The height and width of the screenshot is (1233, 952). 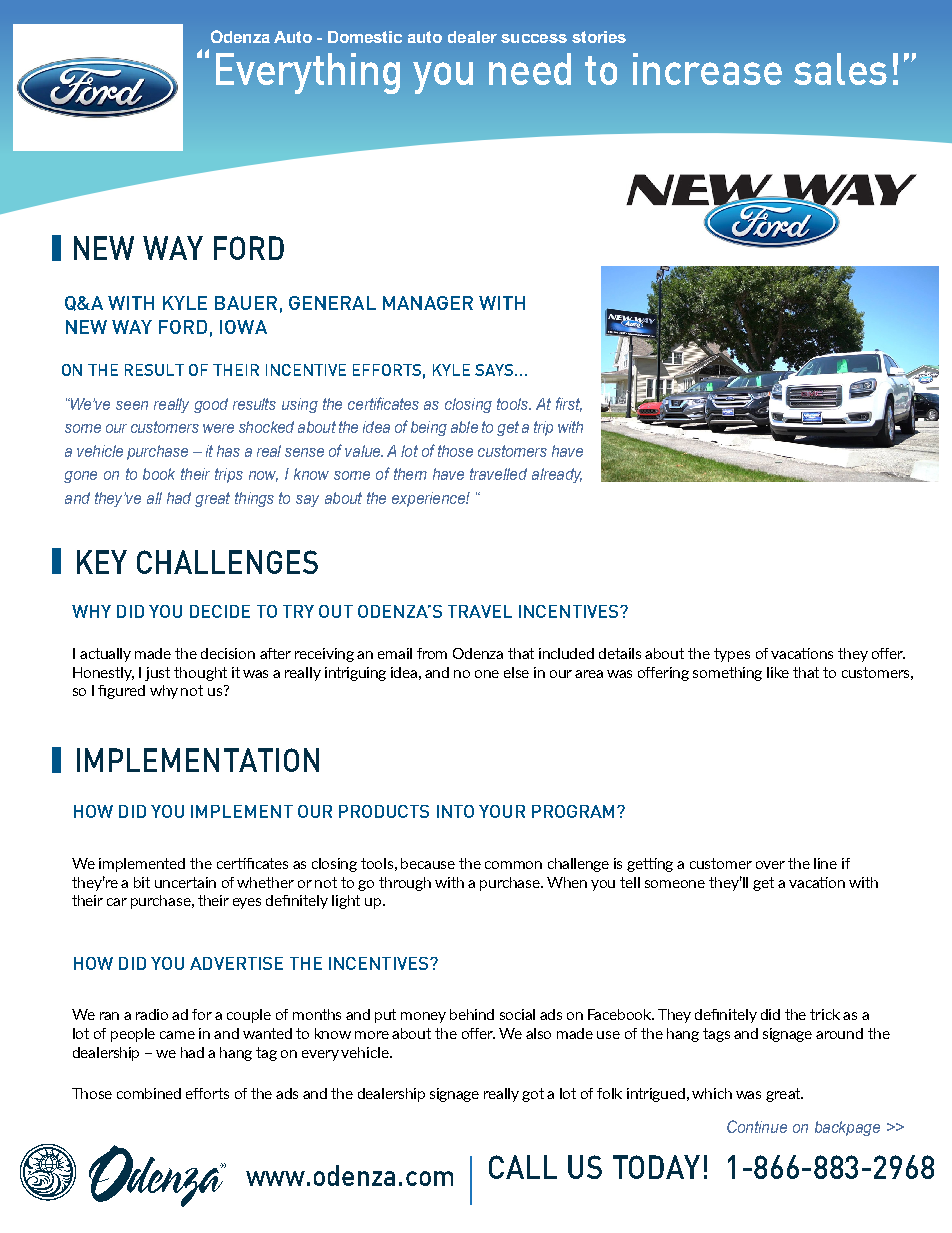 What do you see at coordinates (149, 1093) in the screenshot?
I see `combined` at bounding box center [149, 1093].
